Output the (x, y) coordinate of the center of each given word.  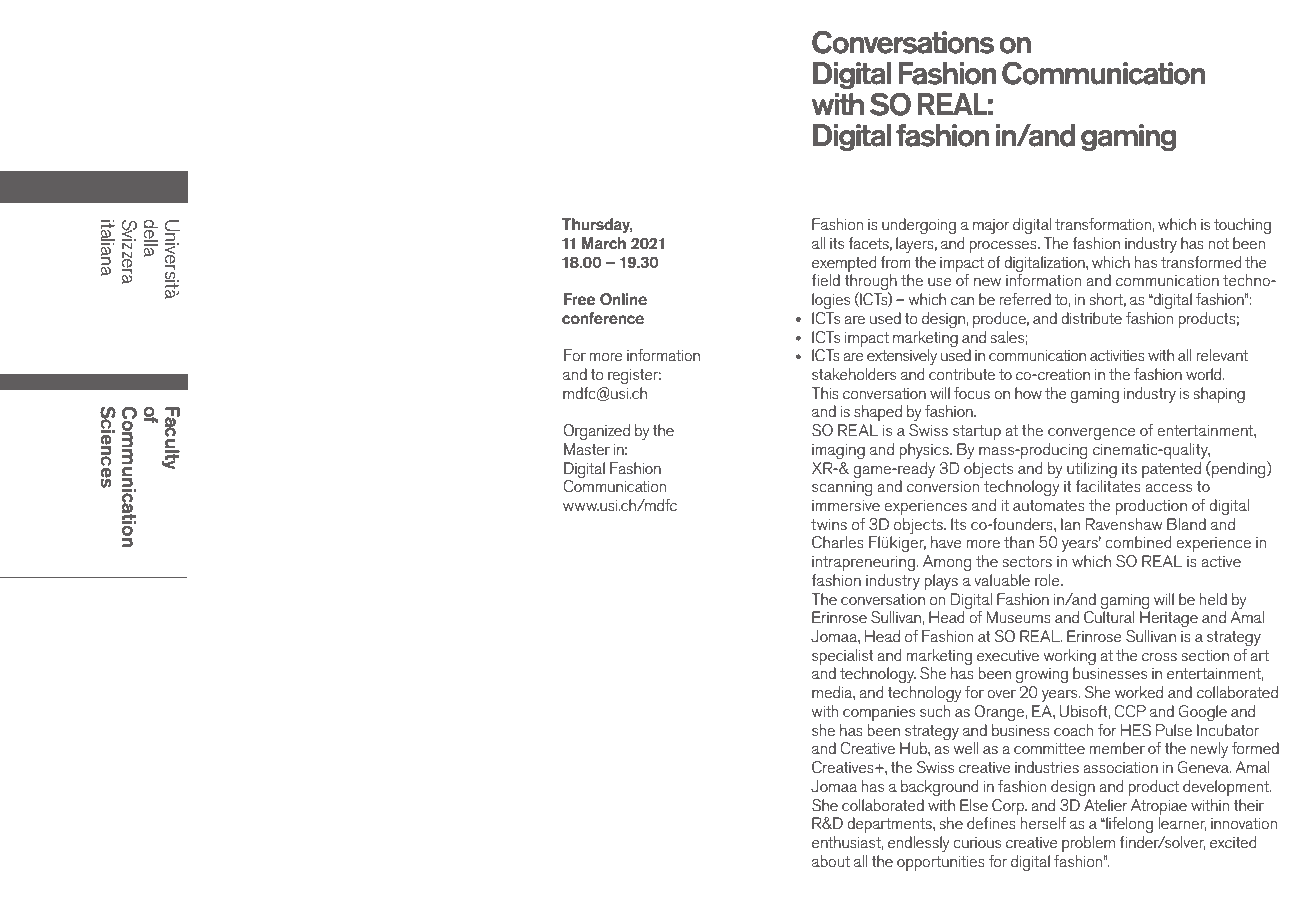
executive (1008, 655)
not (1218, 243)
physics (925, 451)
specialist (843, 657)
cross (1159, 657)
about (831, 861)
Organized (596, 432)
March (604, 243)
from (895, 262)
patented (1171, 470)
